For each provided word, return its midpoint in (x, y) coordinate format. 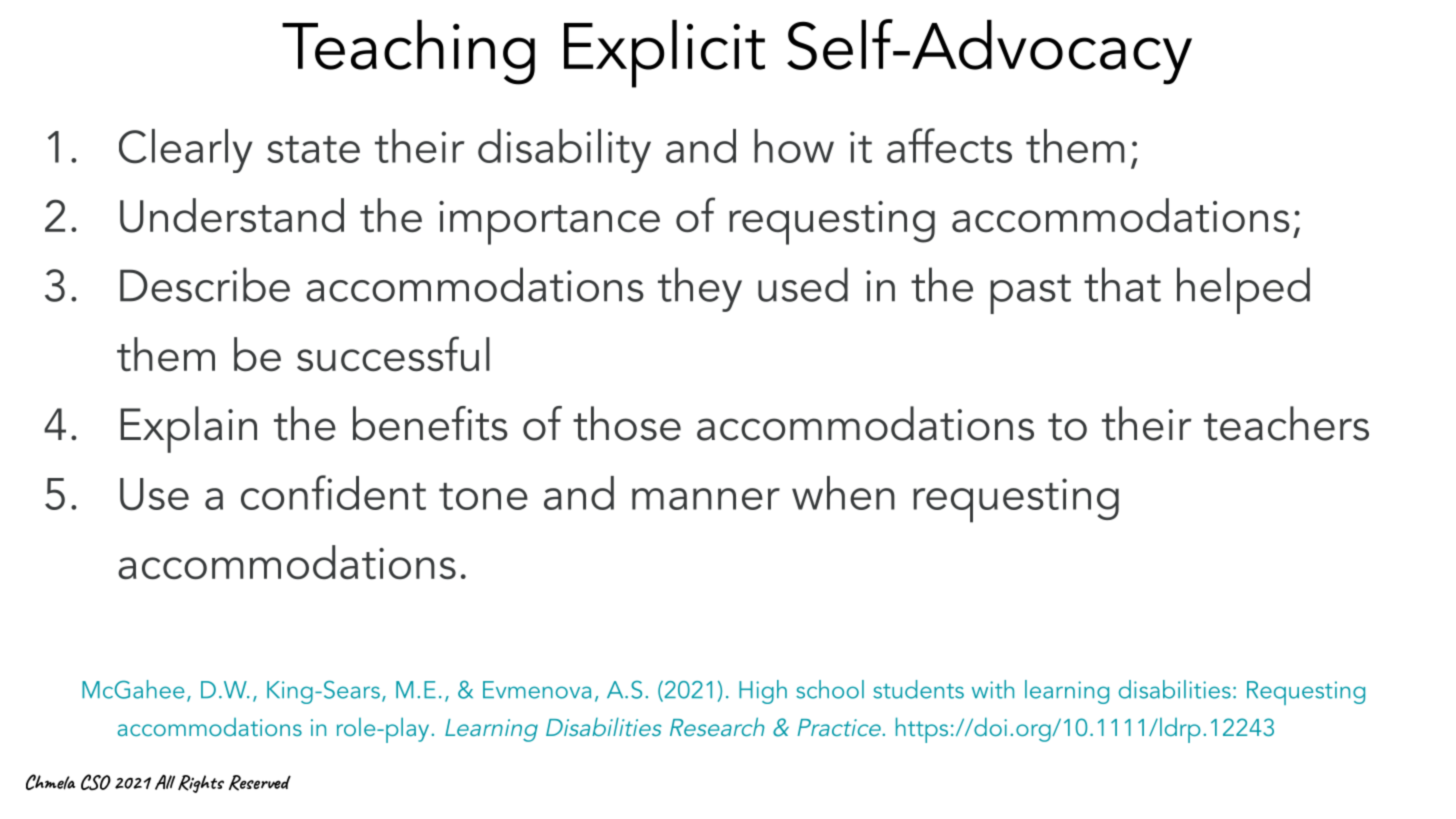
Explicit (664, 54)
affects (949, 145)
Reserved (260, 783)
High (763, 692)
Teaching (408, 52)
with (993, 689)
